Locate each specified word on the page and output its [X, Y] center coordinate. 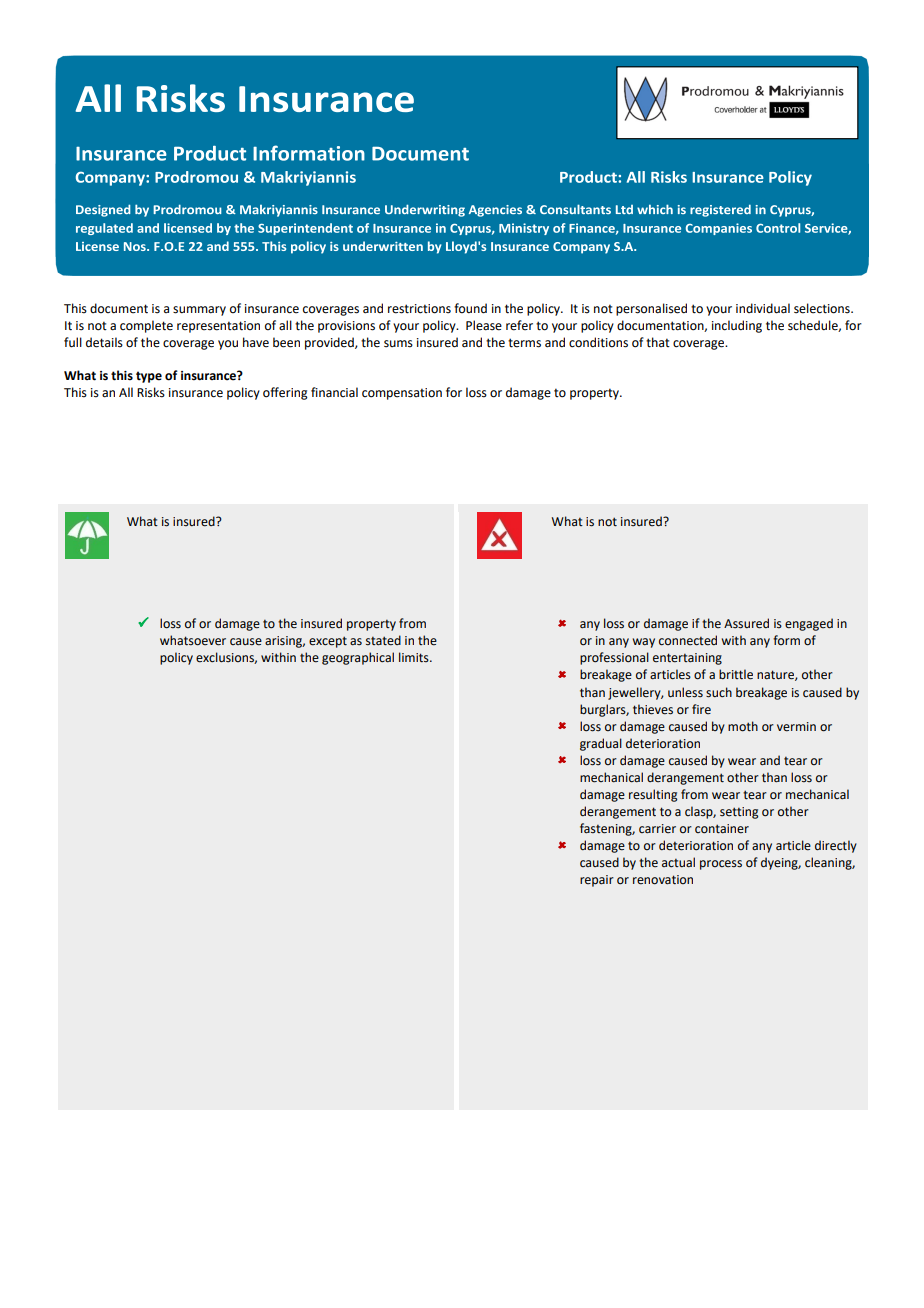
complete [146, 326]
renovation [663, 880]
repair [597, 881]
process [721, 865]
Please [484, 325]
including [737, 326]
